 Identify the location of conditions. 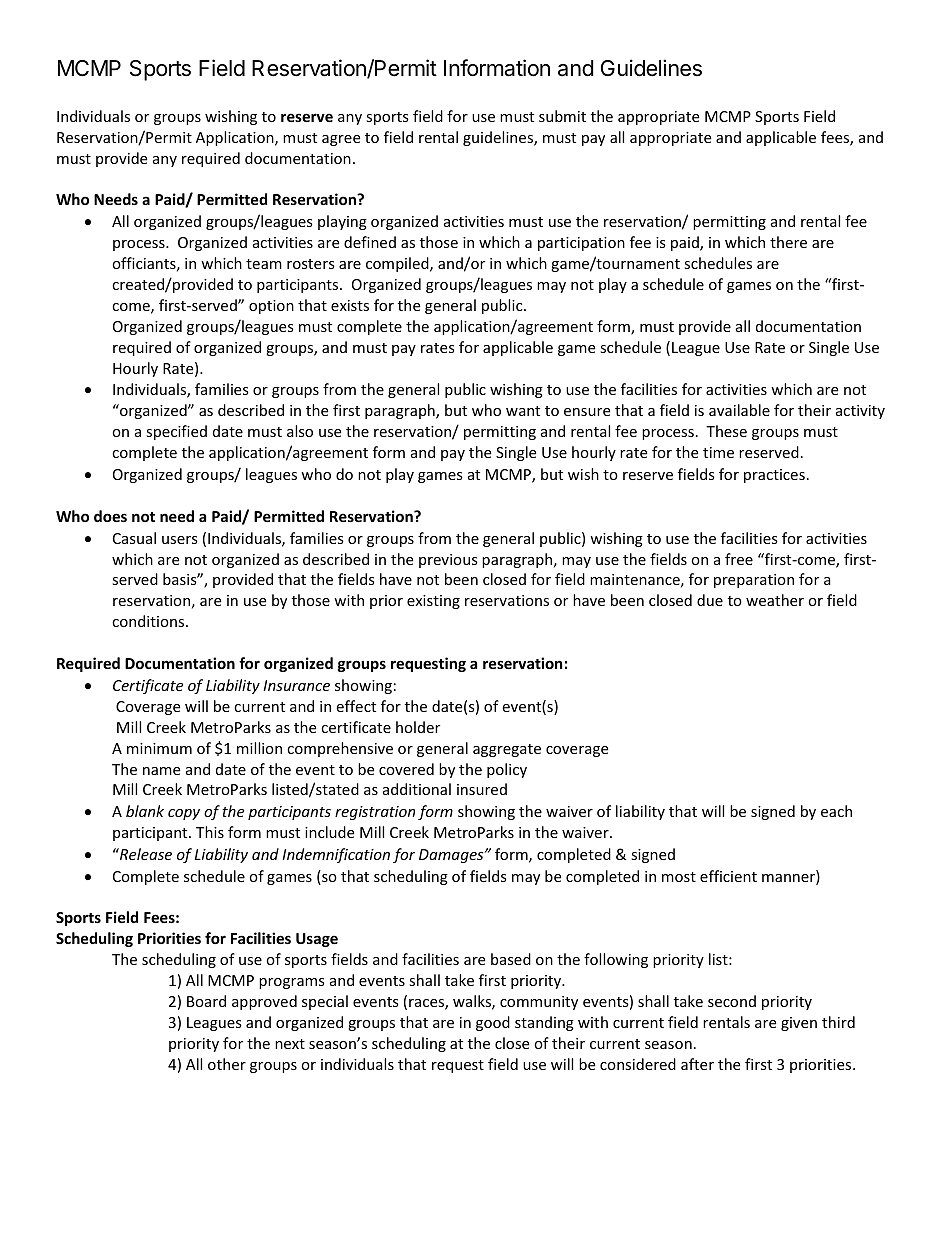
(149, 621).
